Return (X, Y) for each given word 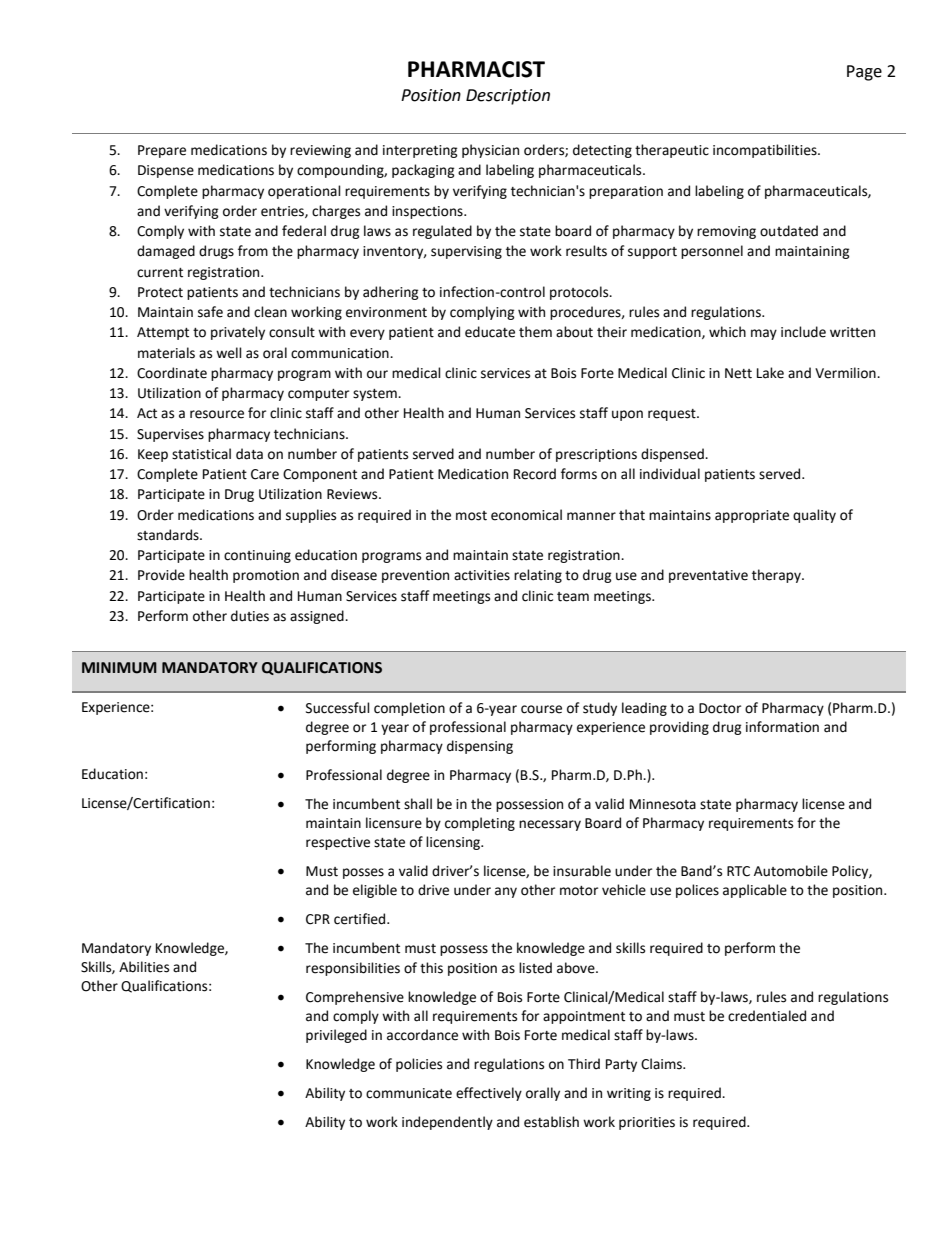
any (506, 892)
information (782, 727)
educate (490, 332)
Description (508, 97)
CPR (318, 919)
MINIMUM (119, 668)
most (471, 516)
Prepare (162, 151)
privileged (336, 1036)
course (541, 709)
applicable (755, 891)
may (764, 334)
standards (169, 535)
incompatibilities (766, 151)
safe (210, 312)
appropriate (752, 516)
